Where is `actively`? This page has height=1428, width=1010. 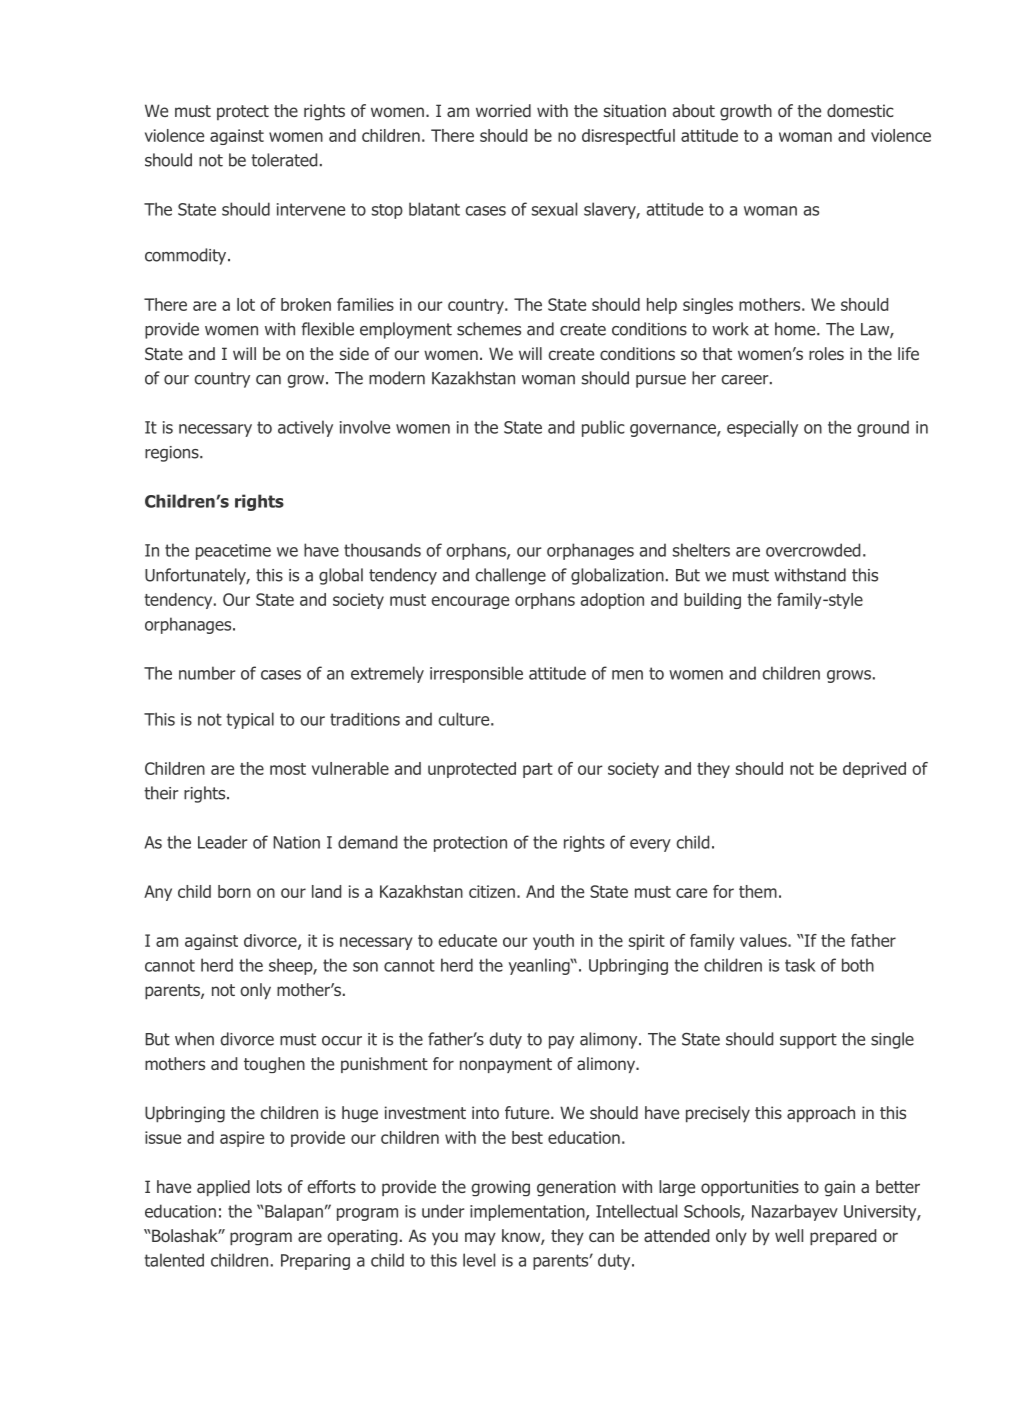
actively is located at coordinates (305, 428).
